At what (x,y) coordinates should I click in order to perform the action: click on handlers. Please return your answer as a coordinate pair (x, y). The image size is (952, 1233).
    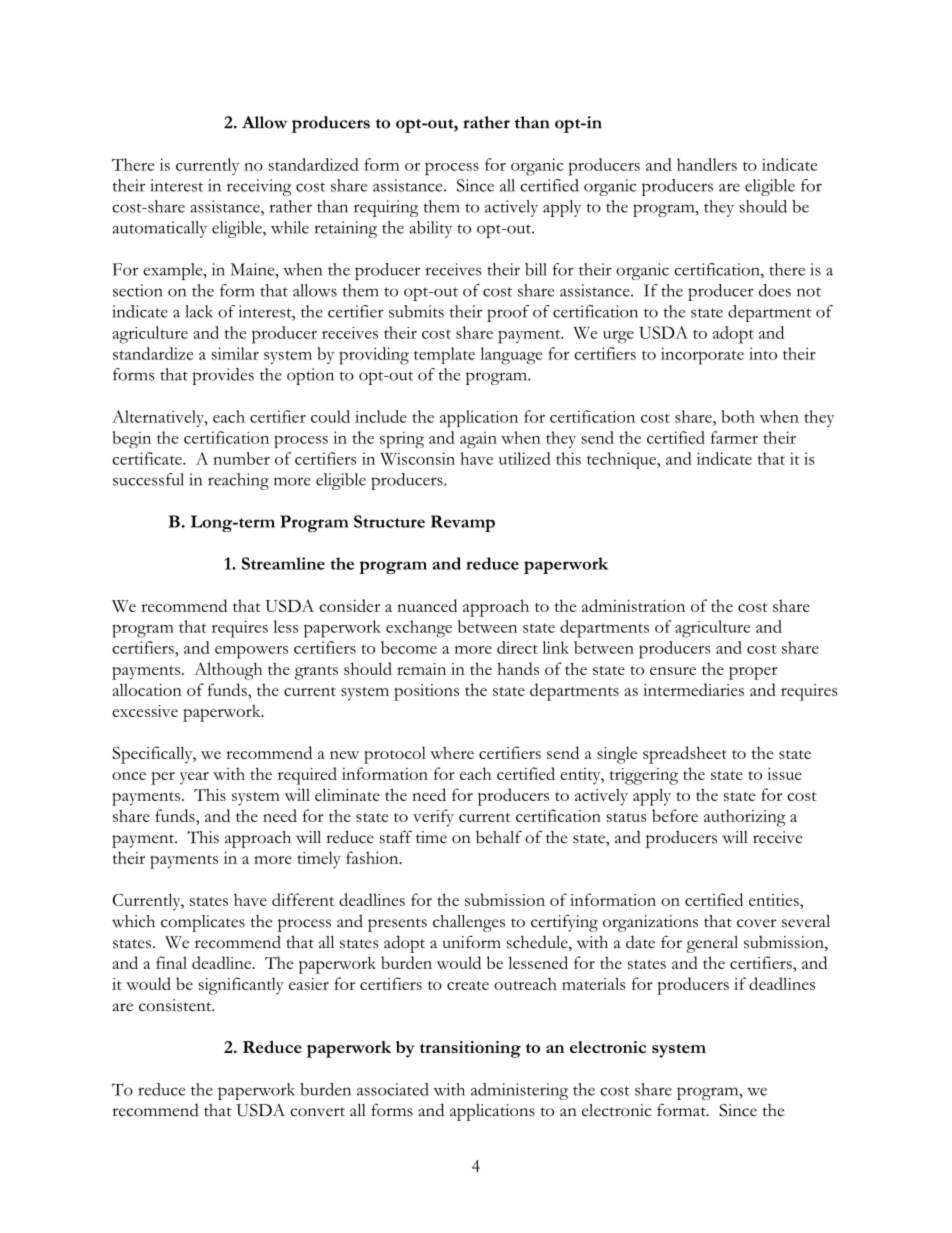
    Looking at the image, I should click on (707, 164).
